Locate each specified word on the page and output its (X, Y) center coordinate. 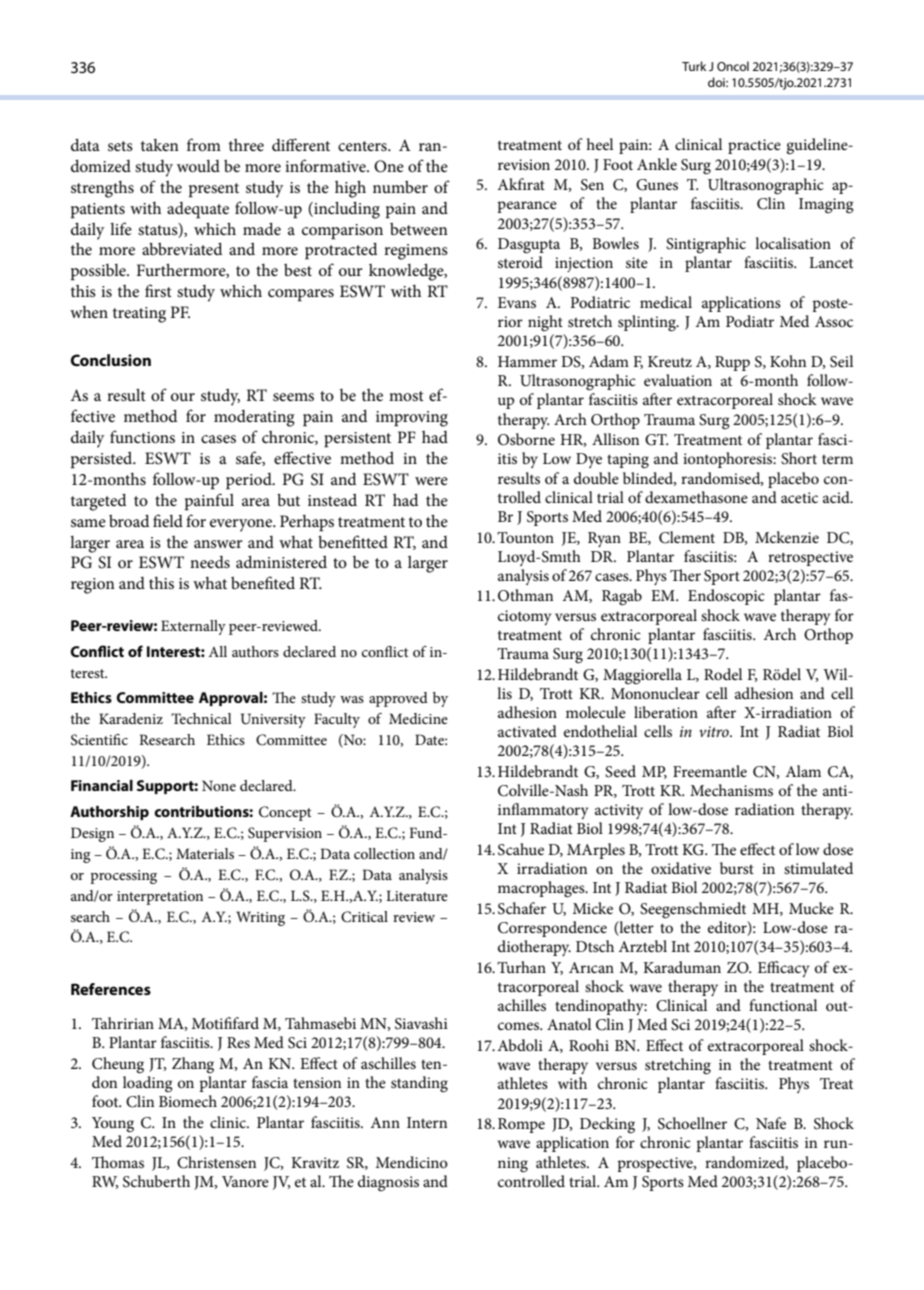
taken (160, 145)
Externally (193, 627)
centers (363, 146)
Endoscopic (726, 597)
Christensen (216, 1162)
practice (754, 146)
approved (398, 699)
